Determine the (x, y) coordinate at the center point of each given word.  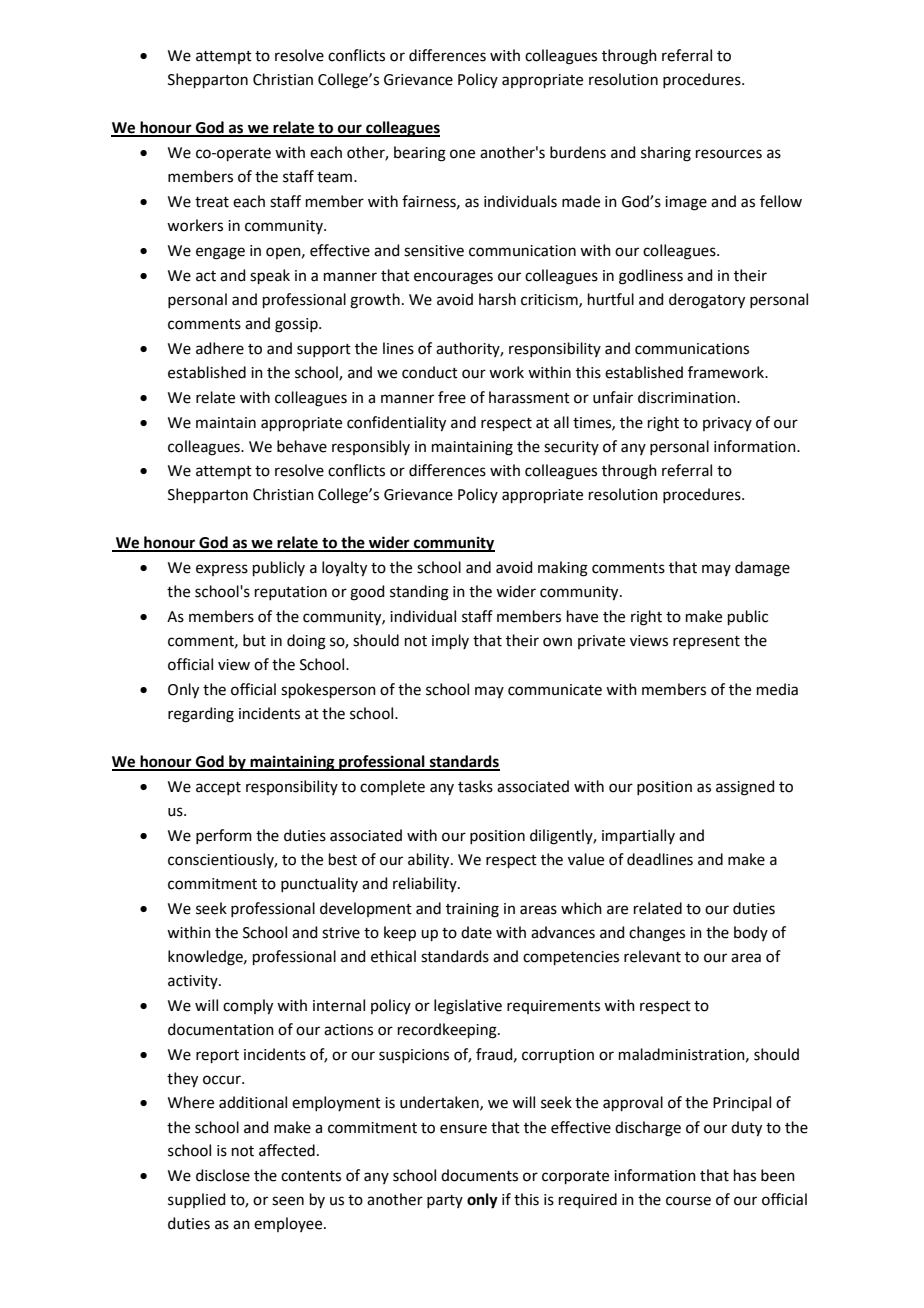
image (686, 203)
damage (762, 569)
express (222, 570)
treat (212, 202)
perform (224, 836)
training (472, 910)
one (462, 154)
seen (288, 1201)
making (563, 569)
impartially (638, 836)
